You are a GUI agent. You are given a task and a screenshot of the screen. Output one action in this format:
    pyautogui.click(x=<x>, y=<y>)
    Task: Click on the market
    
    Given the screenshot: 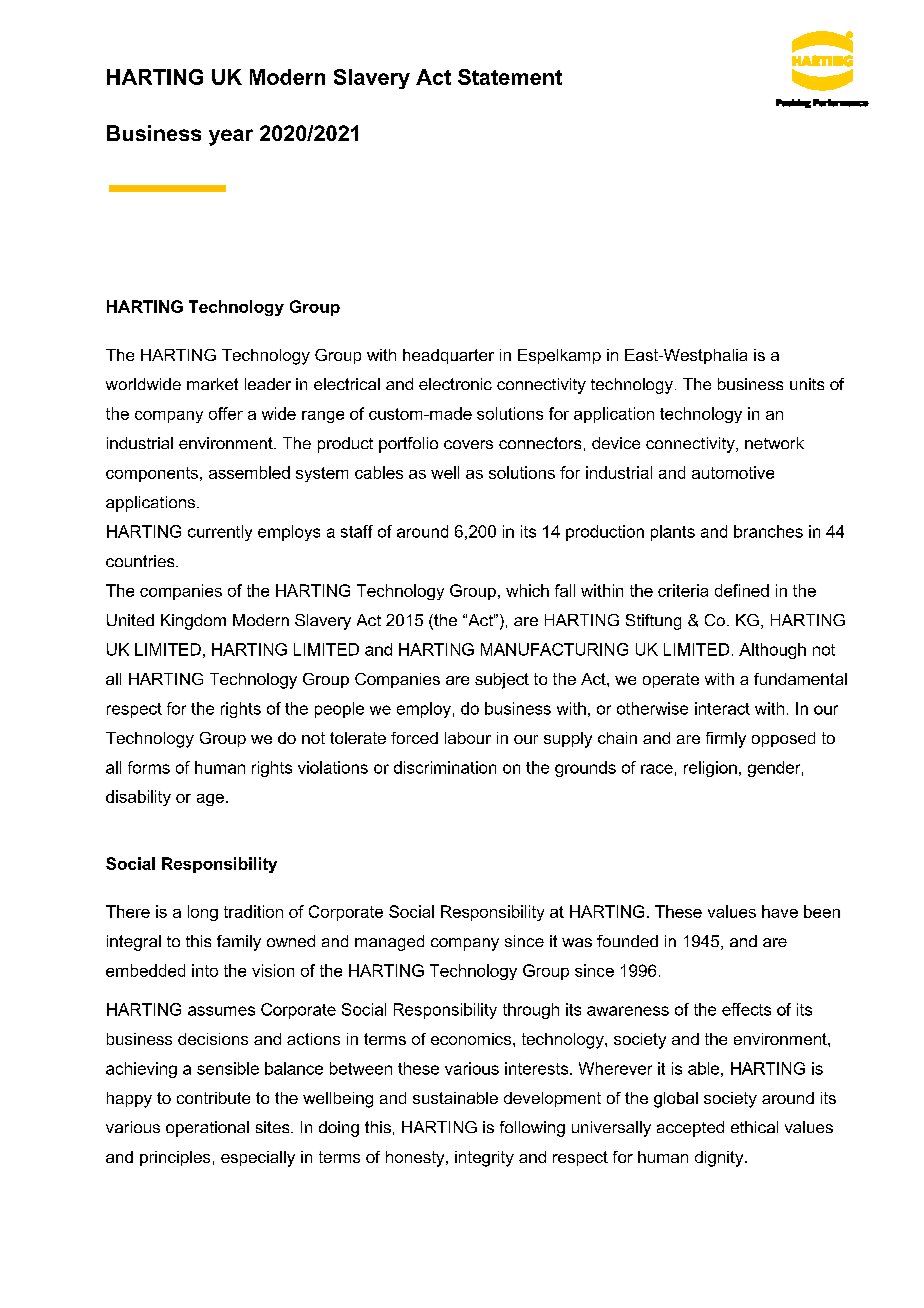 What is the action you would take?
    pyautogui.click(x=212, y=384)
